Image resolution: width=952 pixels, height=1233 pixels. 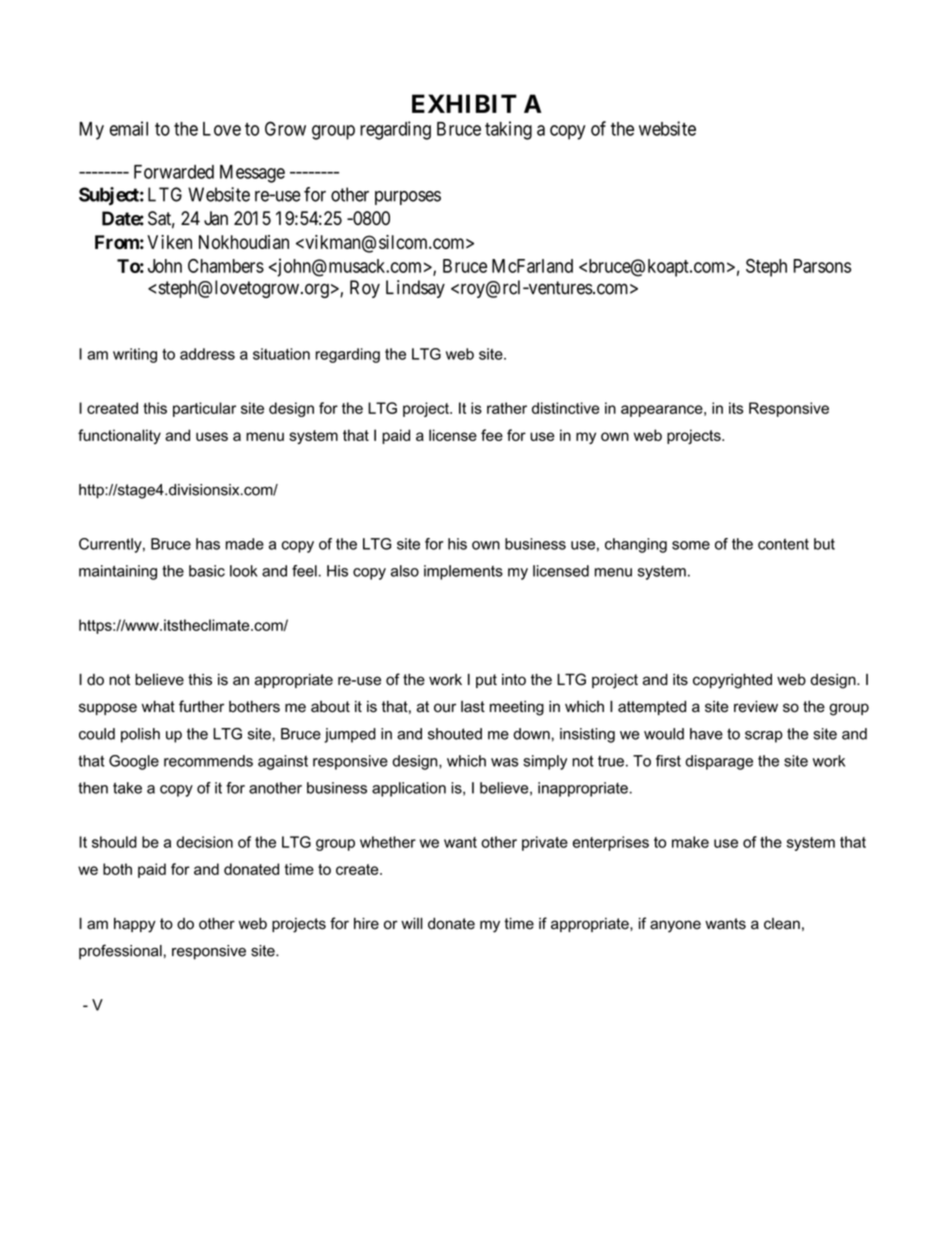 What do you see at coordinates (783, 544) in the document?
I see `content` at bounding box center [783, 544].
